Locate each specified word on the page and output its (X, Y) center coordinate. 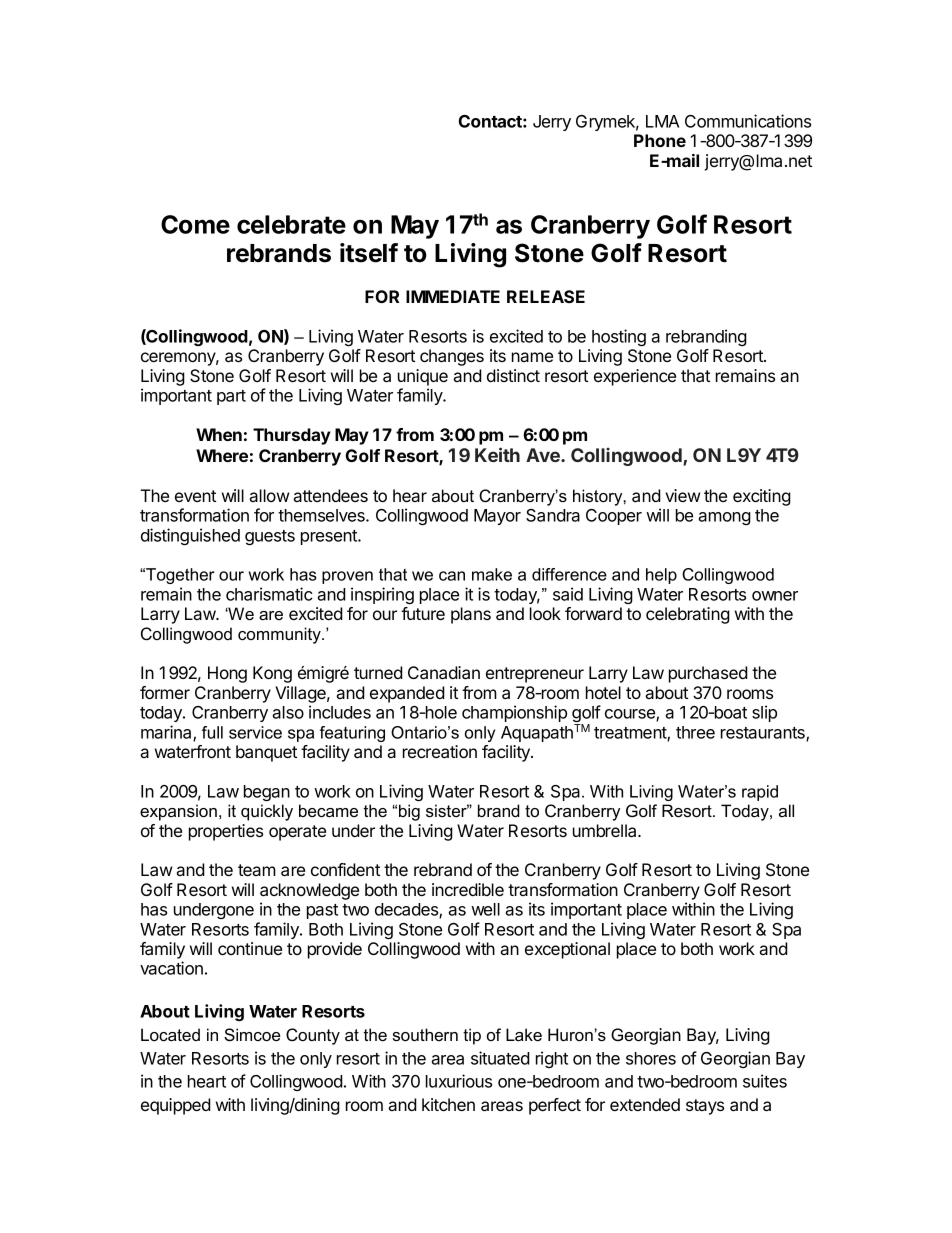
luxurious (459, 1081)
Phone (660, 140)
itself (369, 253)
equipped (176, 1106)
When (219, 434)
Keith (497, 454)
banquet (266, 753)
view (683, 495)
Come (195, 224)
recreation (440, 751)
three (695, 732)
